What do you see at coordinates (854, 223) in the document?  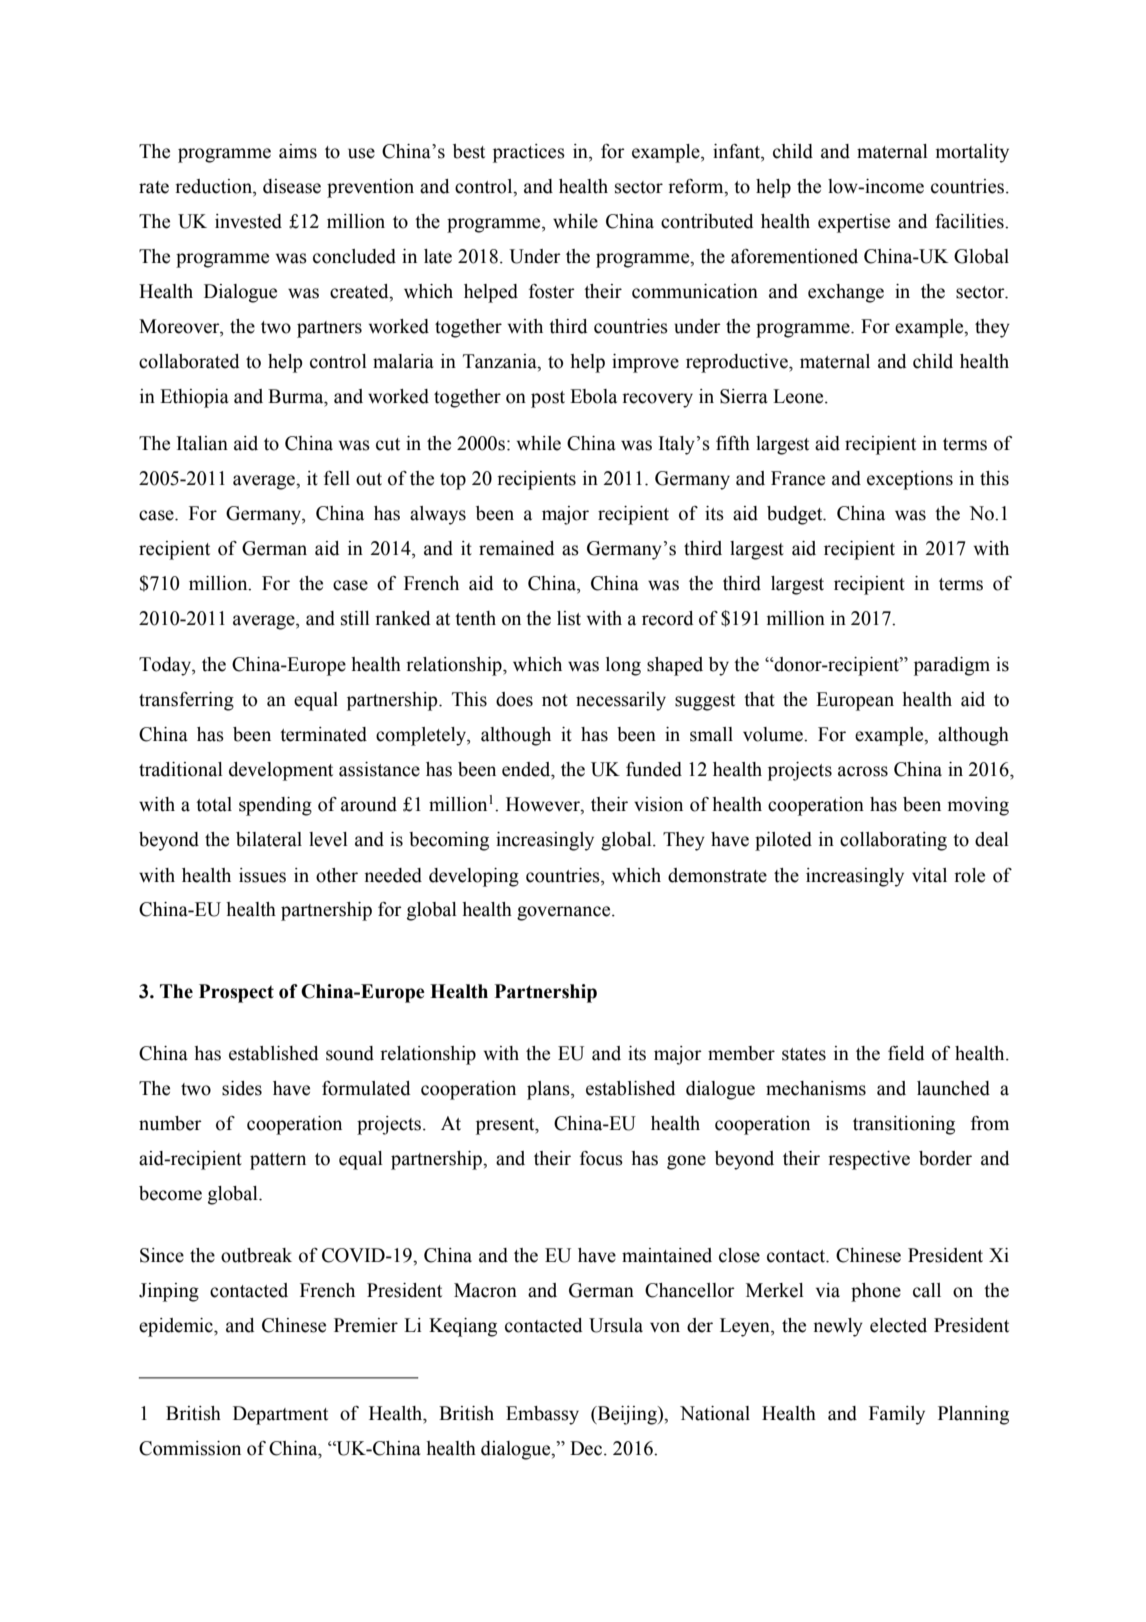 I see `expertise` at bounding box center [854, 223].
